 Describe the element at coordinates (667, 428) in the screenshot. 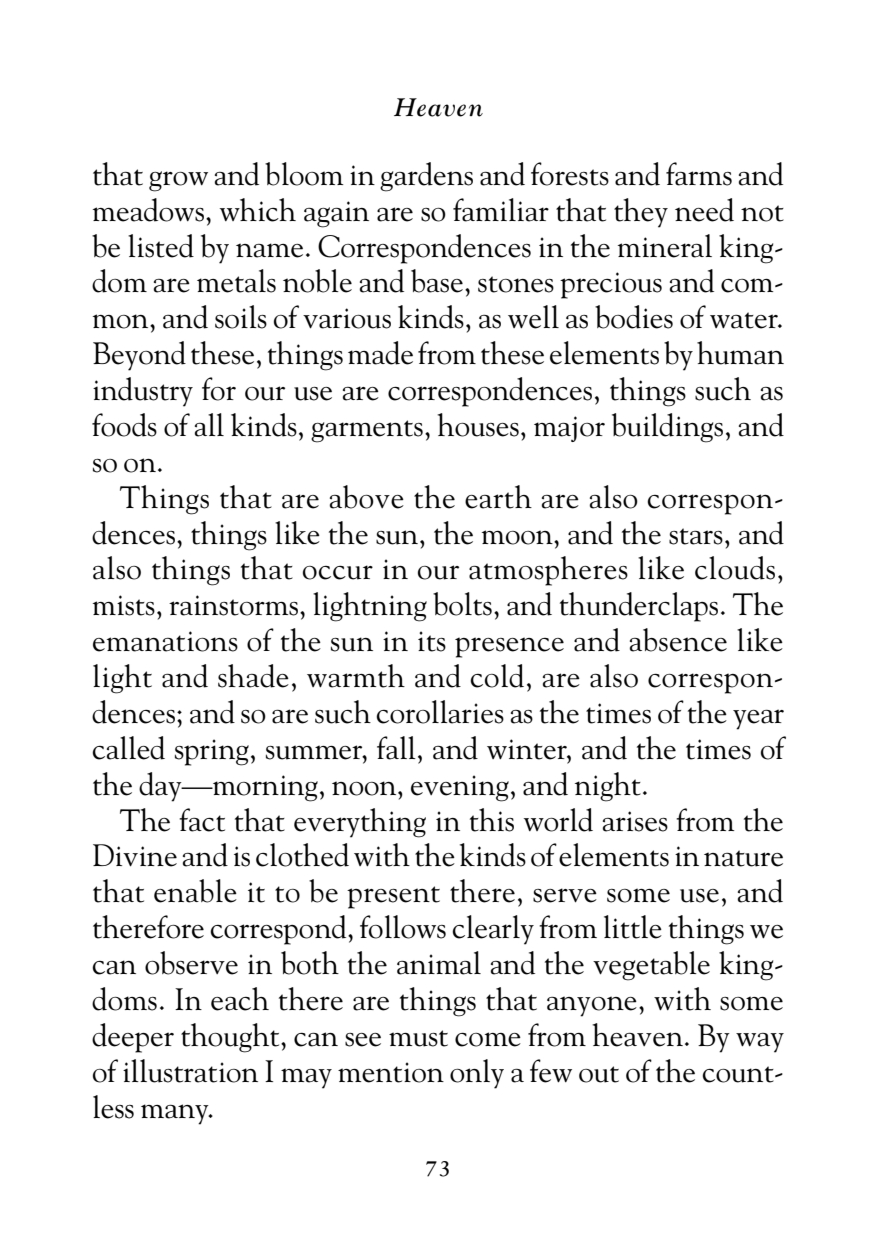

I see `buildings` at that location.
